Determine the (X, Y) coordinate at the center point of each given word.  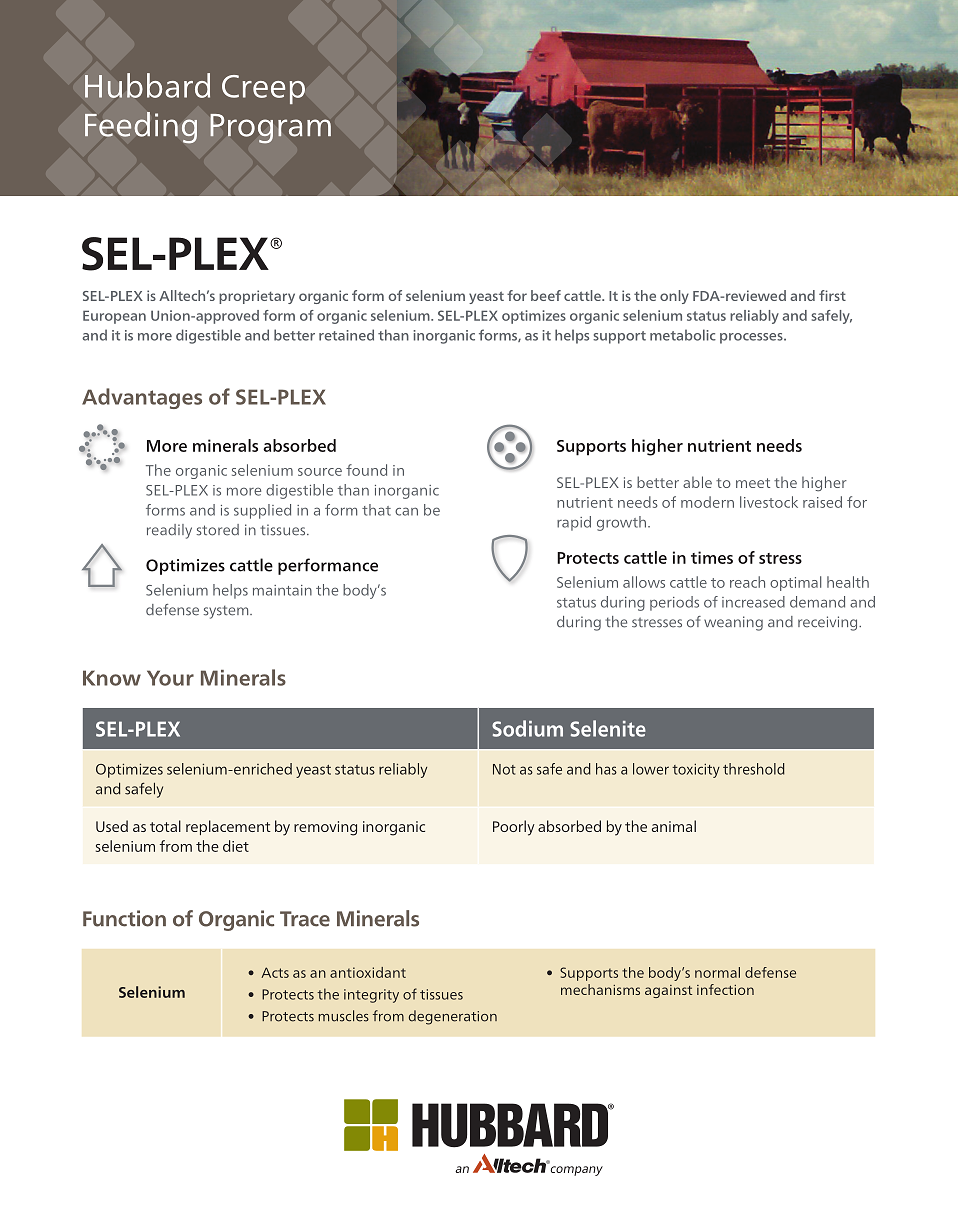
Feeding (141, 128)
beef (546, 295)
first (832, 295)
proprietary (257, 297)
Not (504, 769)
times (712, 557)
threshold (754, 769)
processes (752, 338)
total (165, 826)
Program (270, 129)
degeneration (453, 1017)
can (406, 511)
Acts (275, 972)
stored (218, 530)
